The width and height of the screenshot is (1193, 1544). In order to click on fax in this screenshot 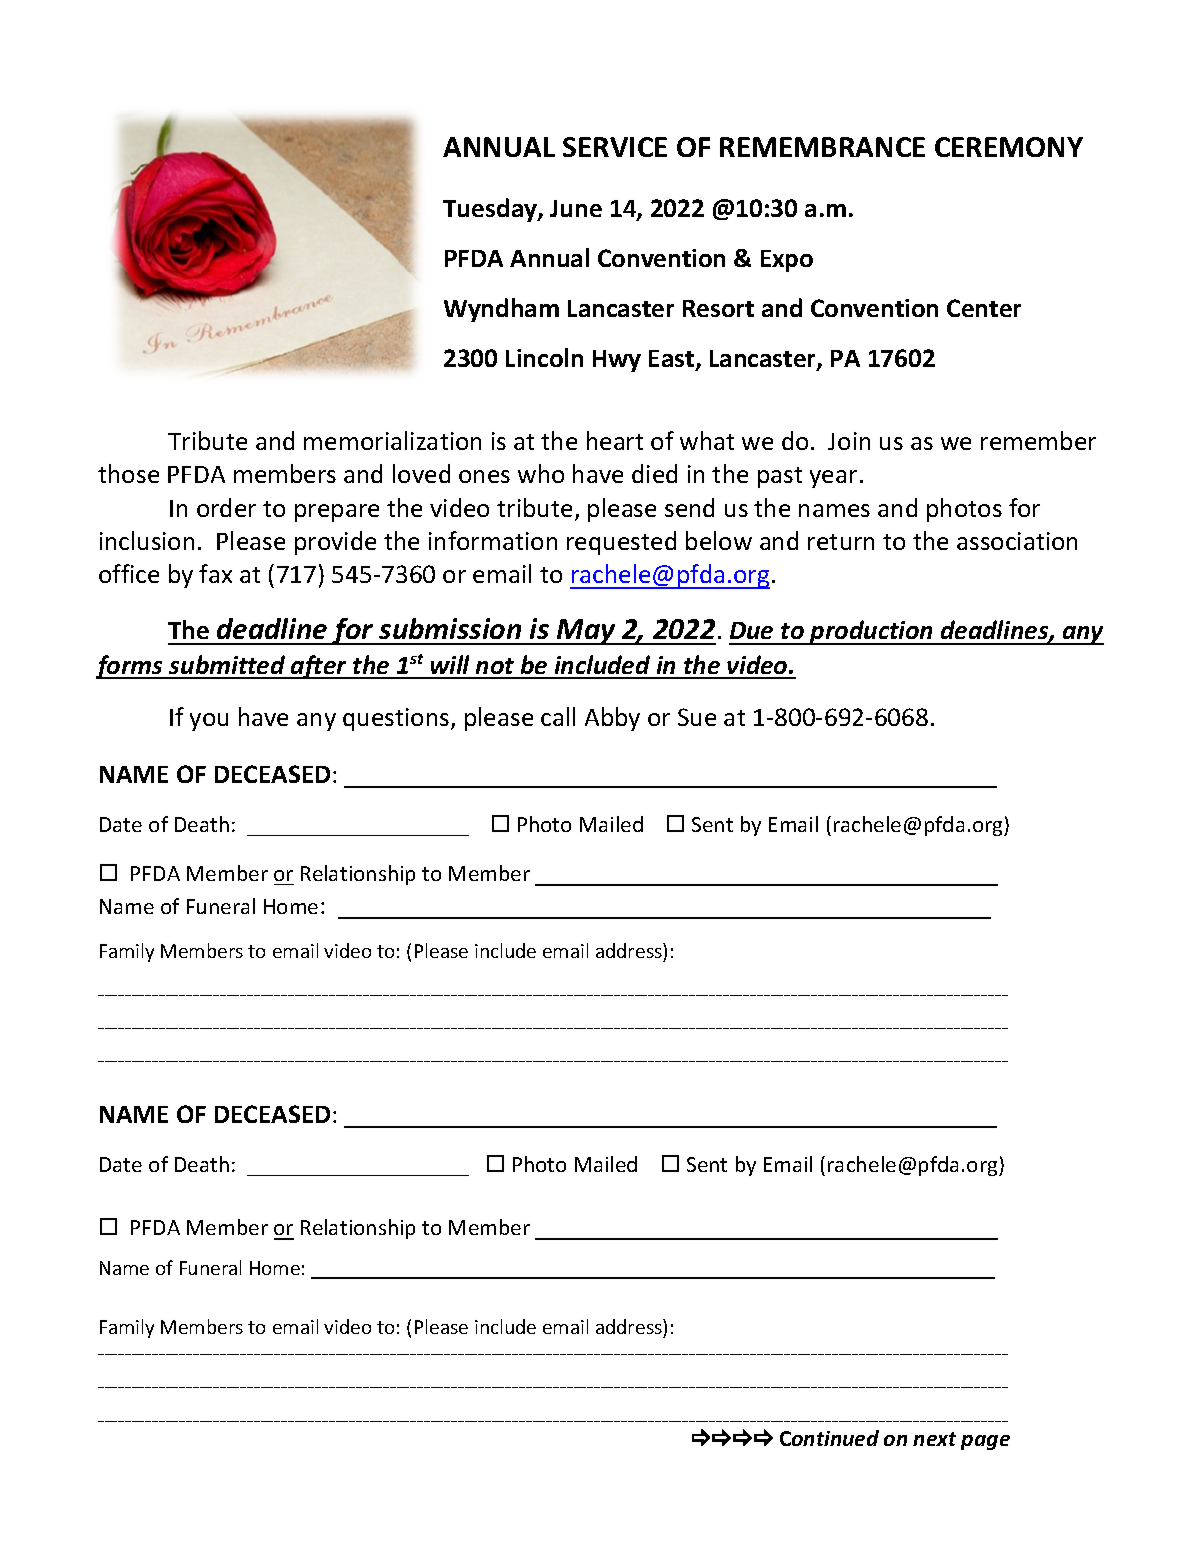, I will do `click(215, 573)`.
